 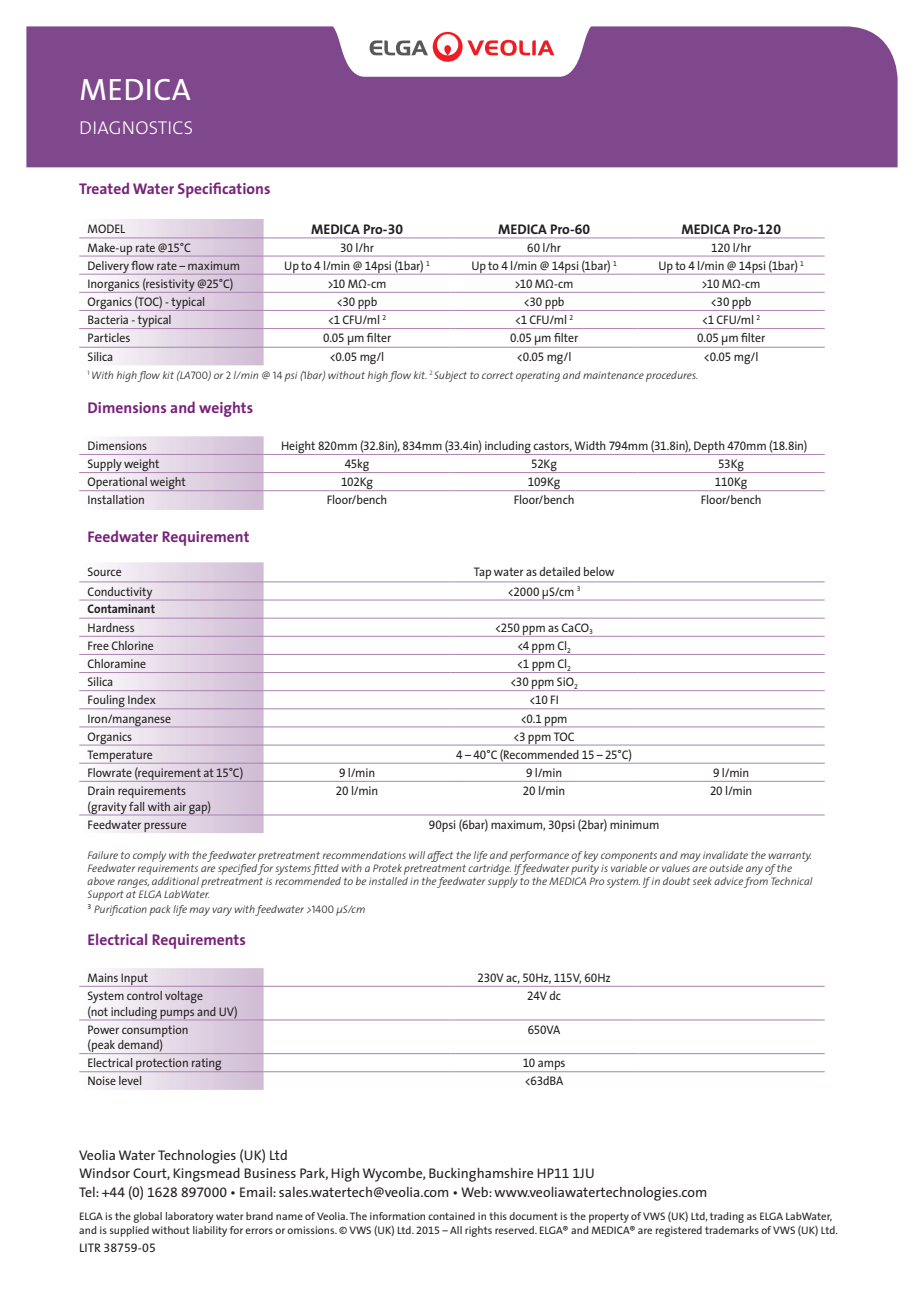 What do you see at coordinates (224, 190) in the screenshot?
I see `Specifications` at bounding box center [224, 190].
